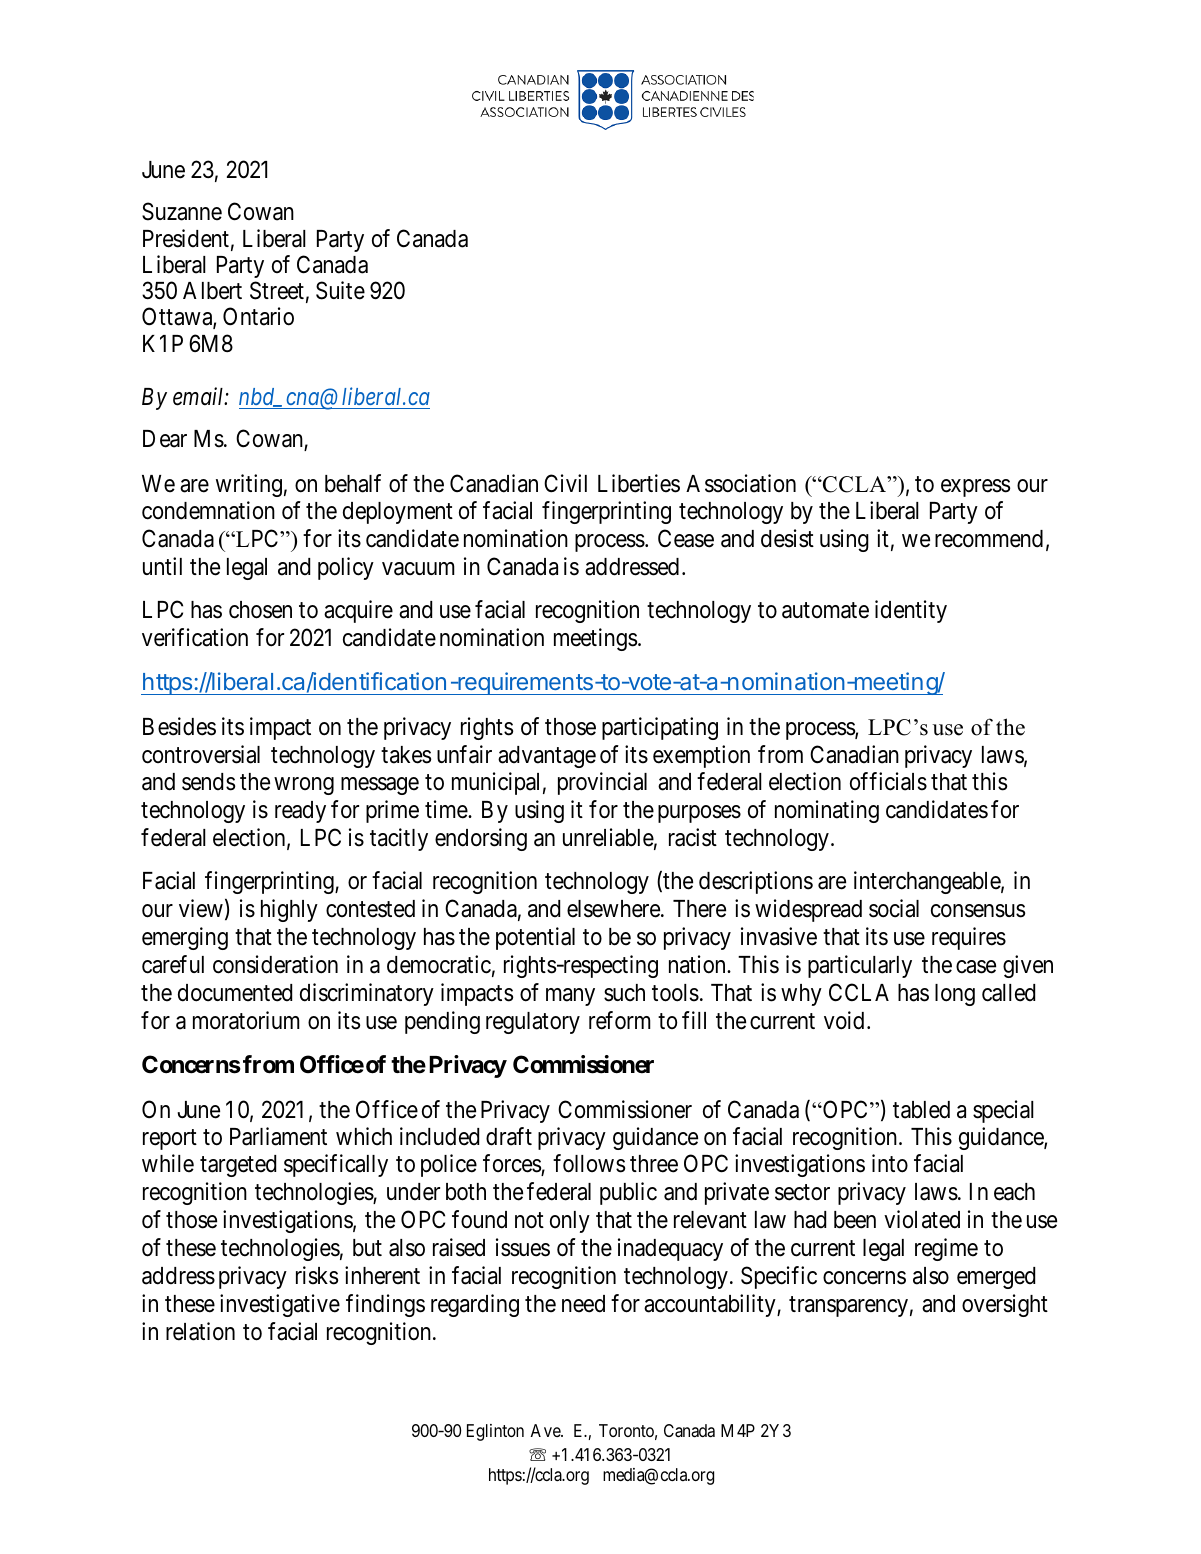 This page has height=1554, width=1201. I want to click on chosen, so click(260, 610).
